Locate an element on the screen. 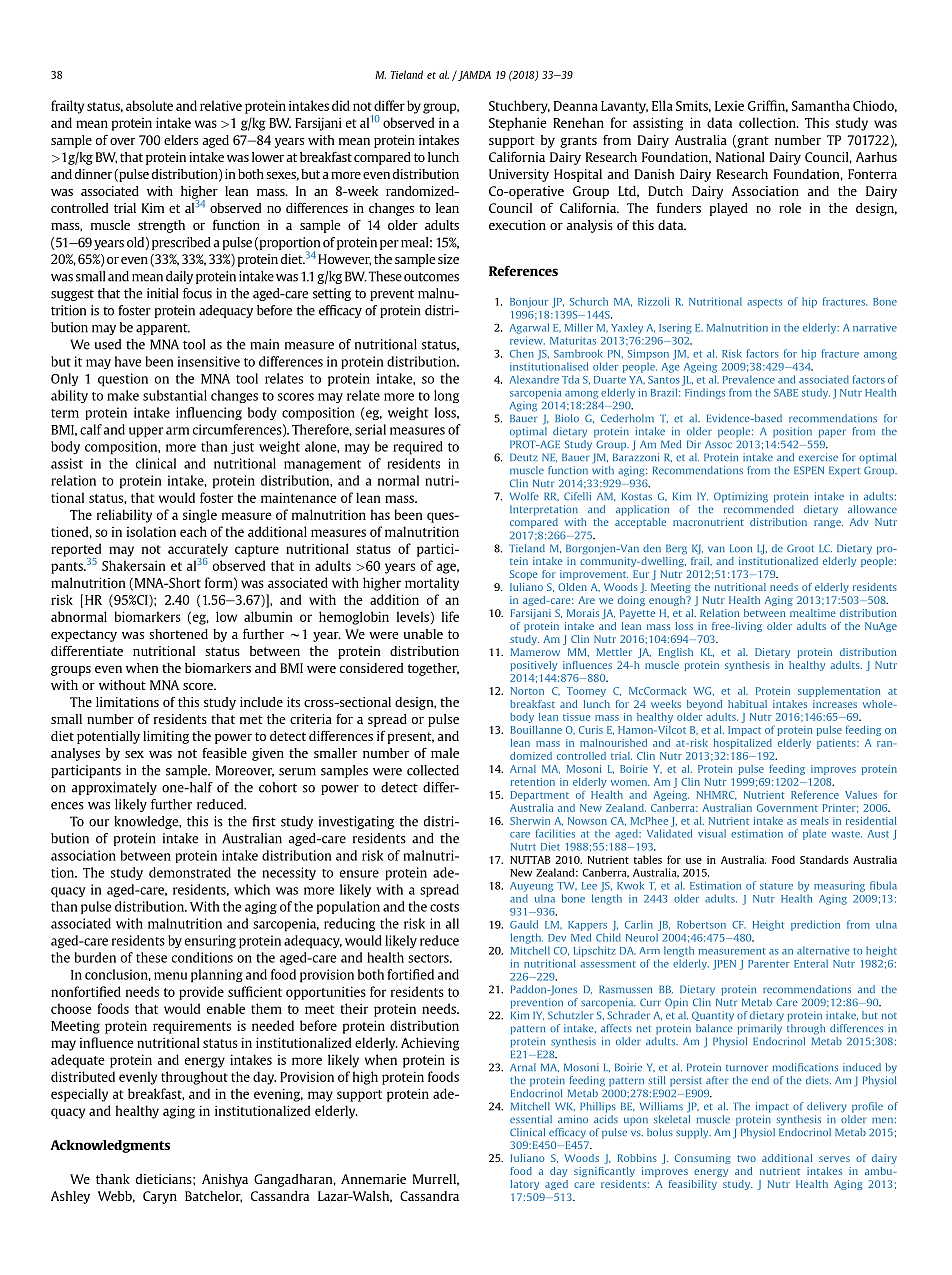  substantial is located at coordinates (175, 395).
